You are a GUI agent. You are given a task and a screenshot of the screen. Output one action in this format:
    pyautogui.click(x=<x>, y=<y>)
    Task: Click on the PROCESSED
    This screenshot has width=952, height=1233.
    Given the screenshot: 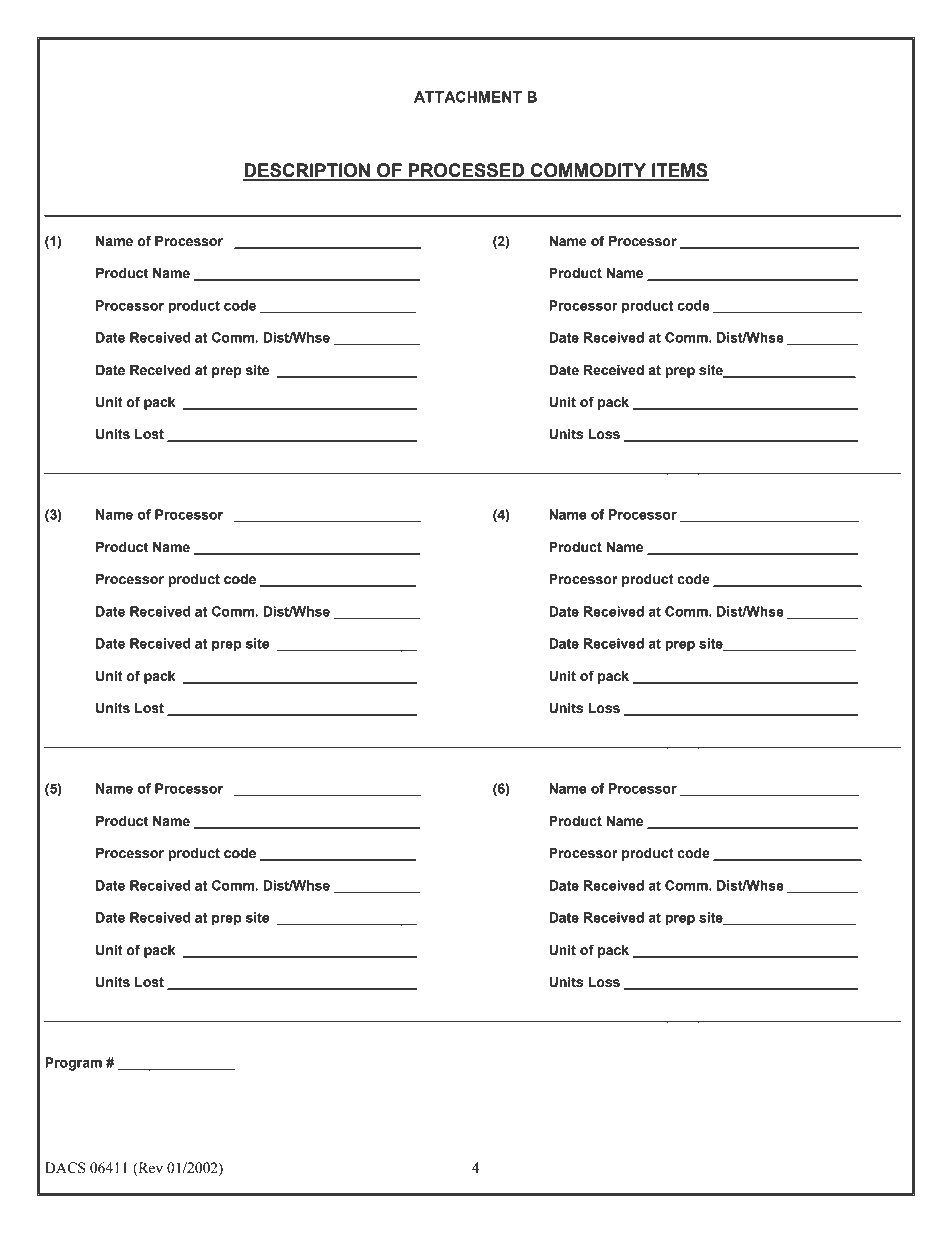 What is the action you would take?
    pyautogui.click(x=466, y=171)
